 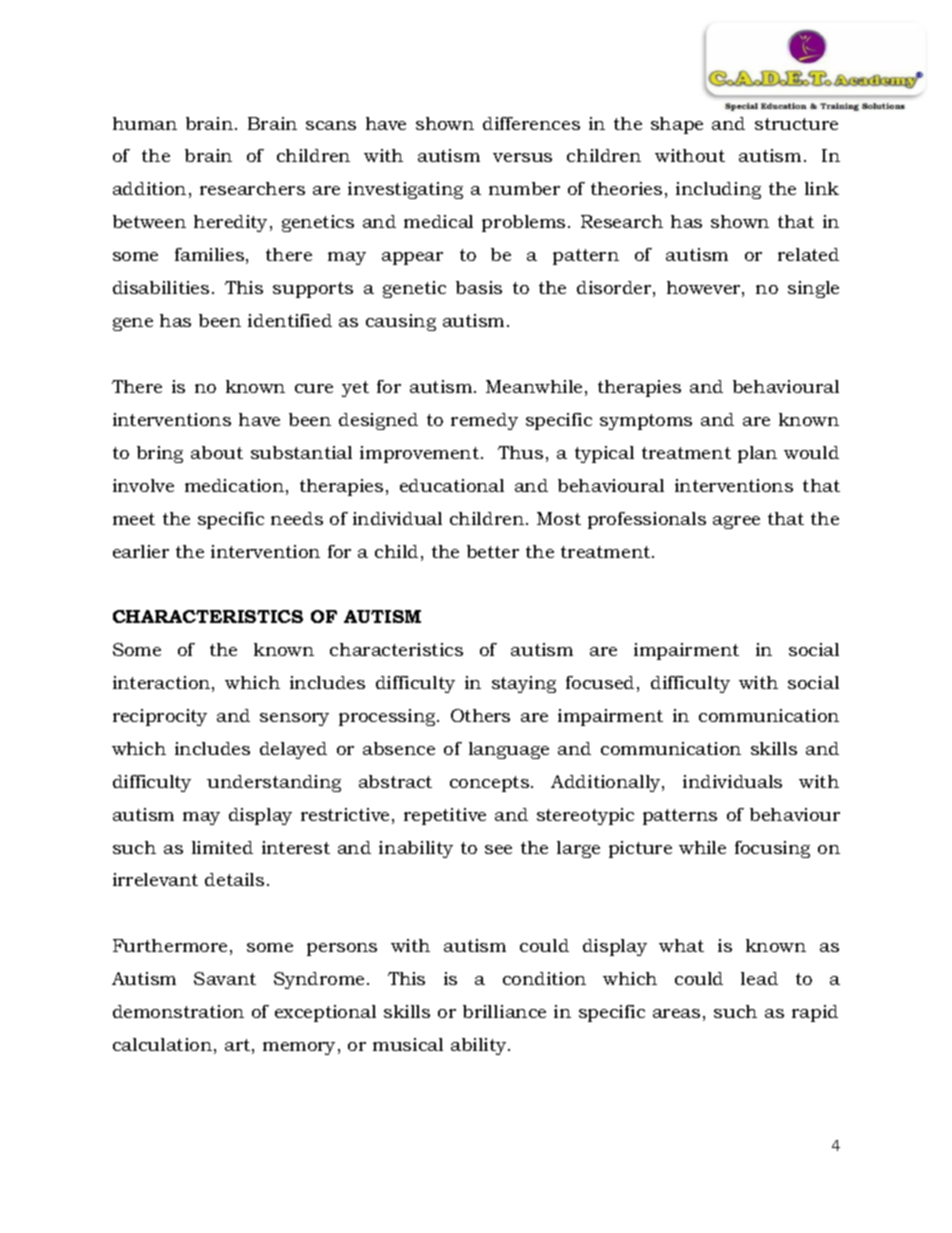 I want to click on earlier, so click(x=141, y=551).
